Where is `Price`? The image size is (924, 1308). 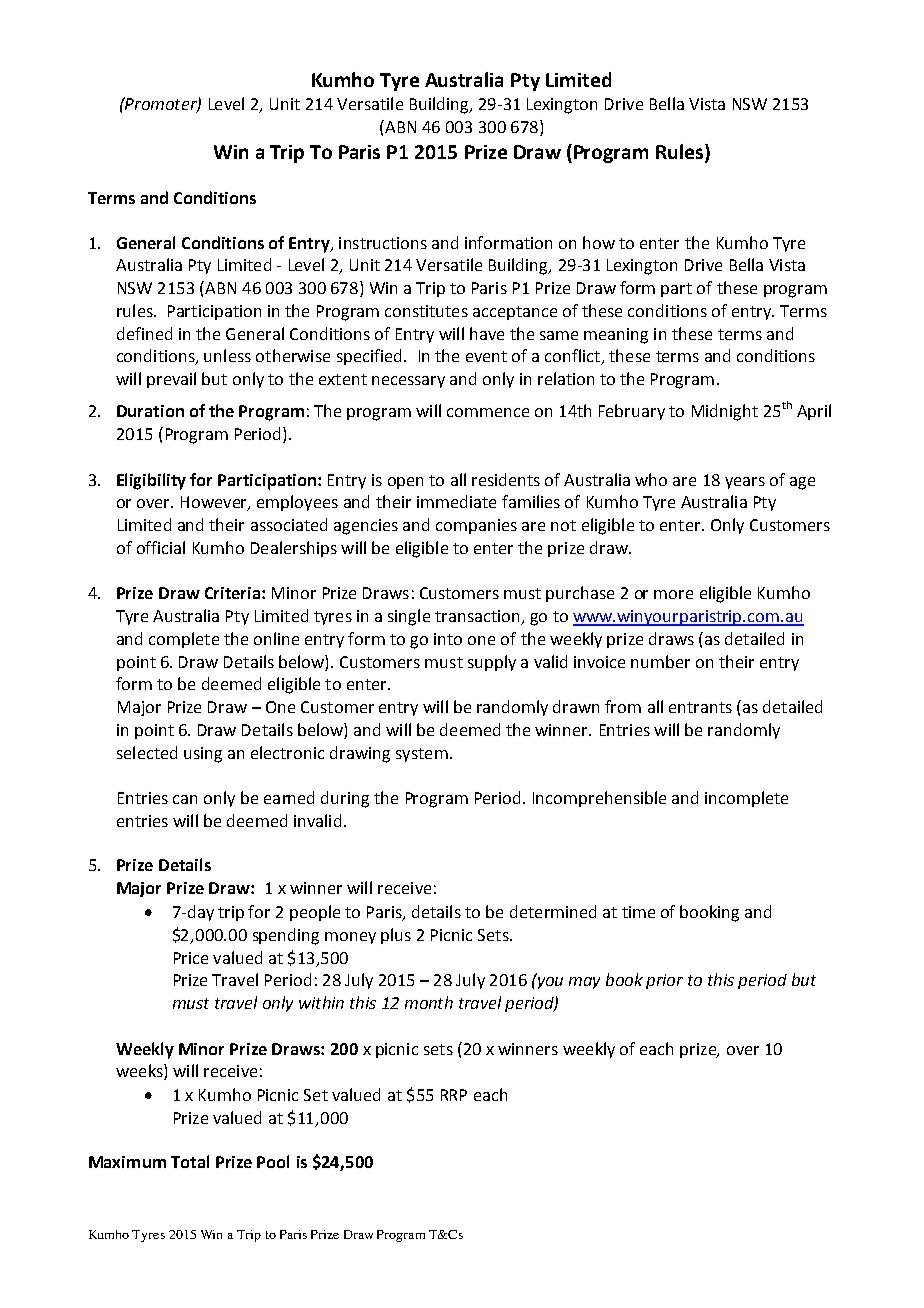 Price is located at coordinates (191, 958).
